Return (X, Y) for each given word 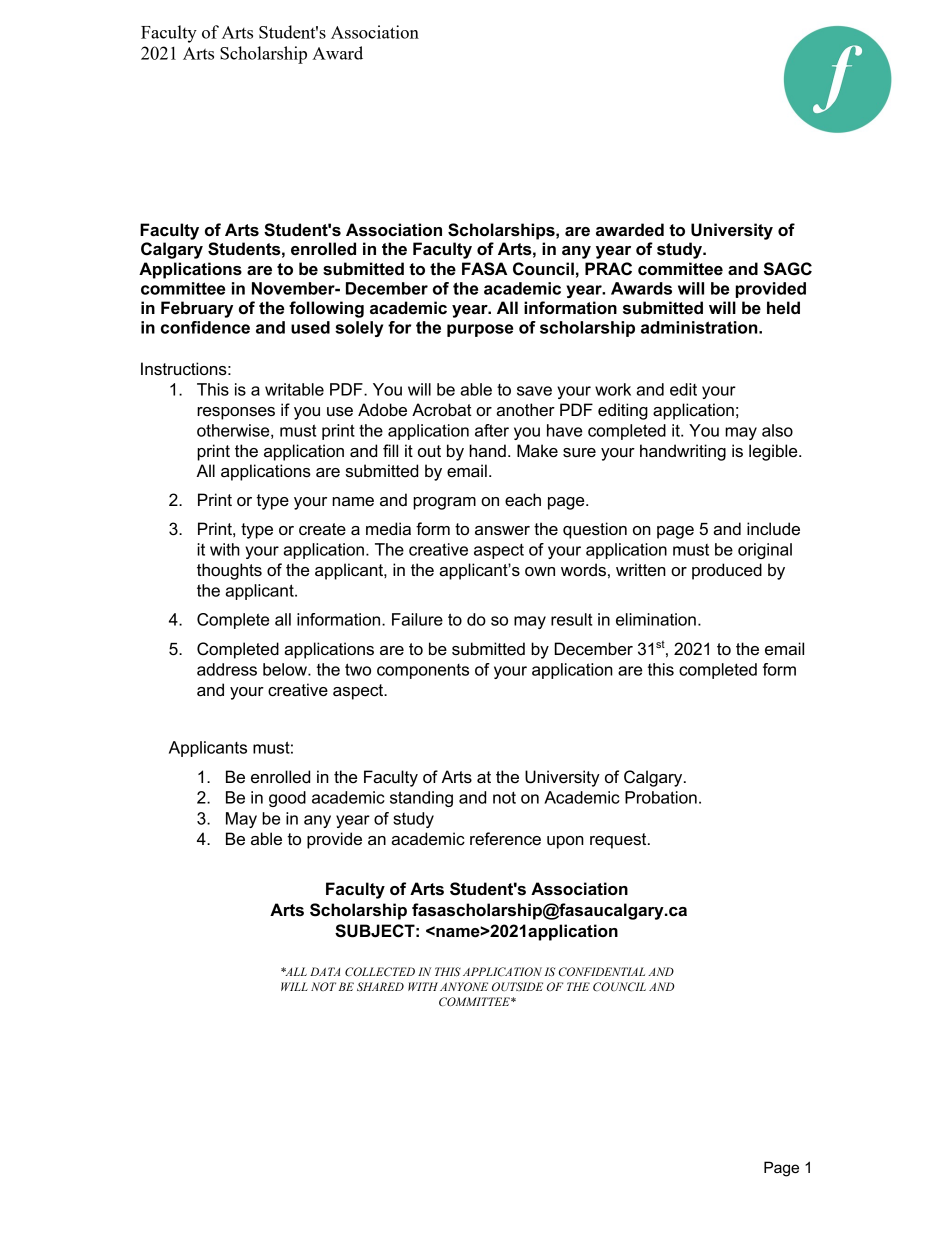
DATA (325, 971)
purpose (480, 330)
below (286, 669)
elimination (656, 619)
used (310, 327)
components (423, 671)
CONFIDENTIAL (602, 971)
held (783, 308)
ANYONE (464, 986)
